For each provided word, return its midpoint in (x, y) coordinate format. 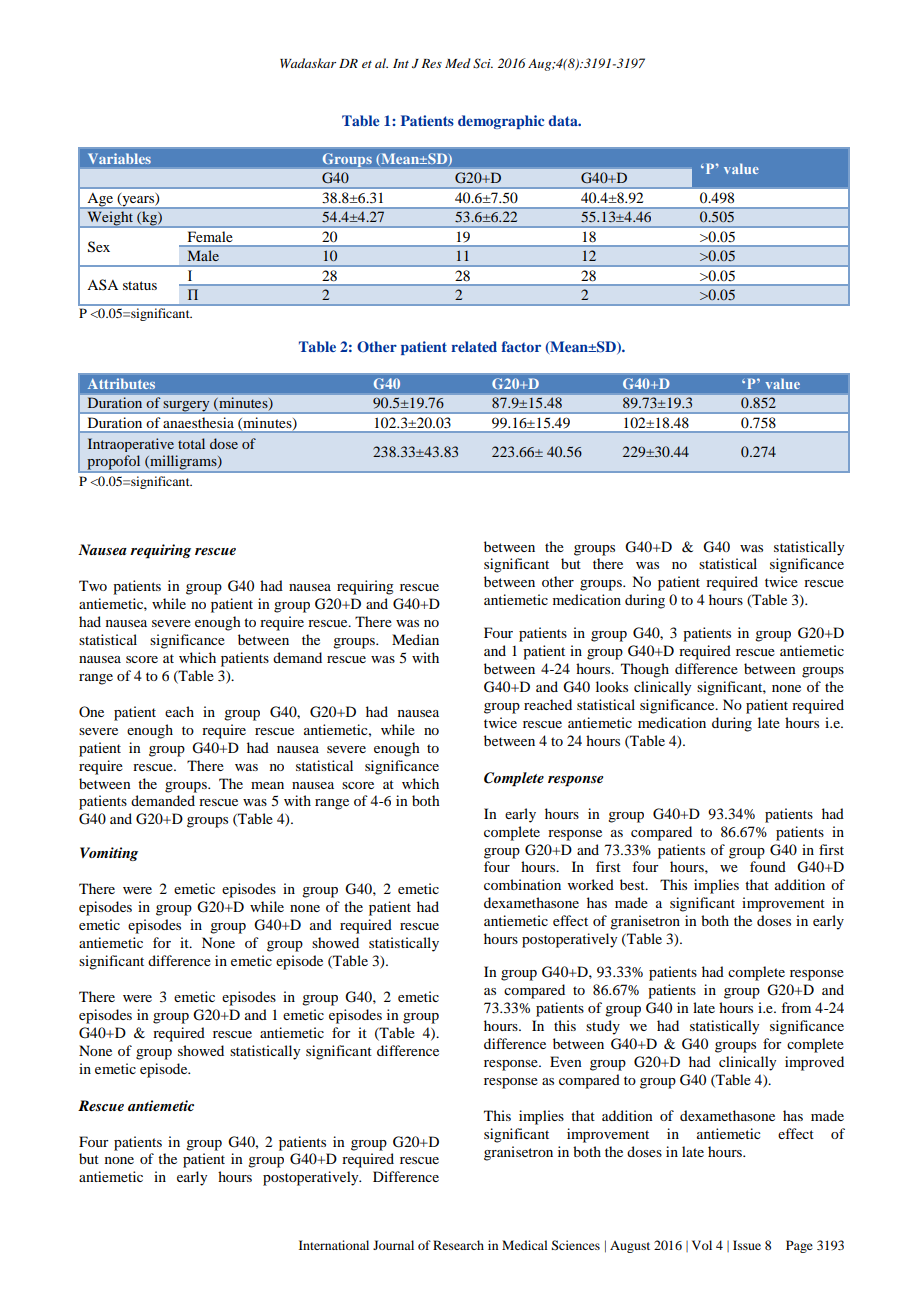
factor (521, 346)
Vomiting (109, 854)
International (334, 1245)
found (768, 866)
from (796, 1007)
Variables (120, 158)
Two (93, 585)
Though (645, 670)
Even (566, 1061)
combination (522, 884)
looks (612, 686)
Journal (393, 1245)
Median (415, 639)
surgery (187, 407)
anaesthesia (198, 422)
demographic (501, 122)
